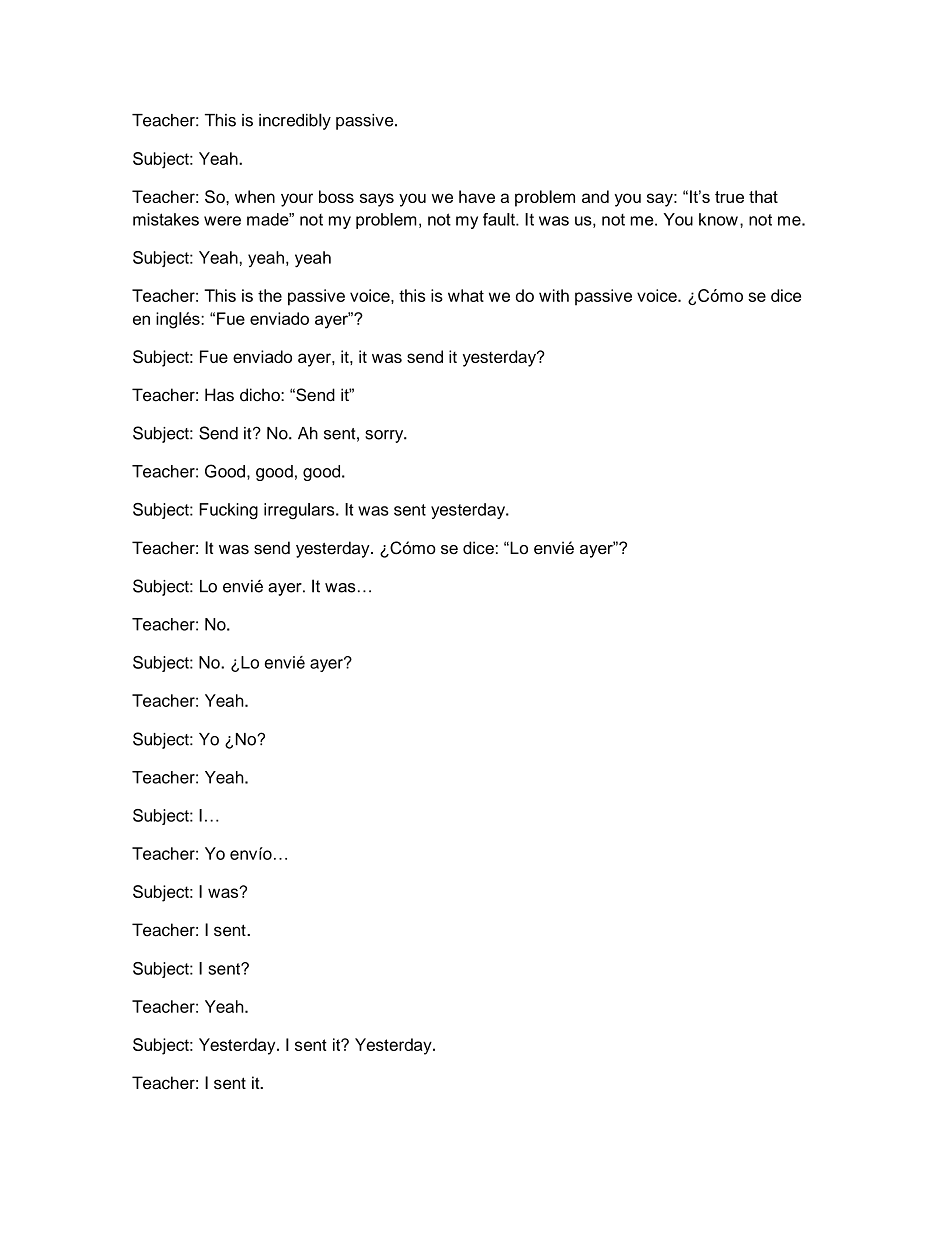  I want to click on the, so click(270, 295).
